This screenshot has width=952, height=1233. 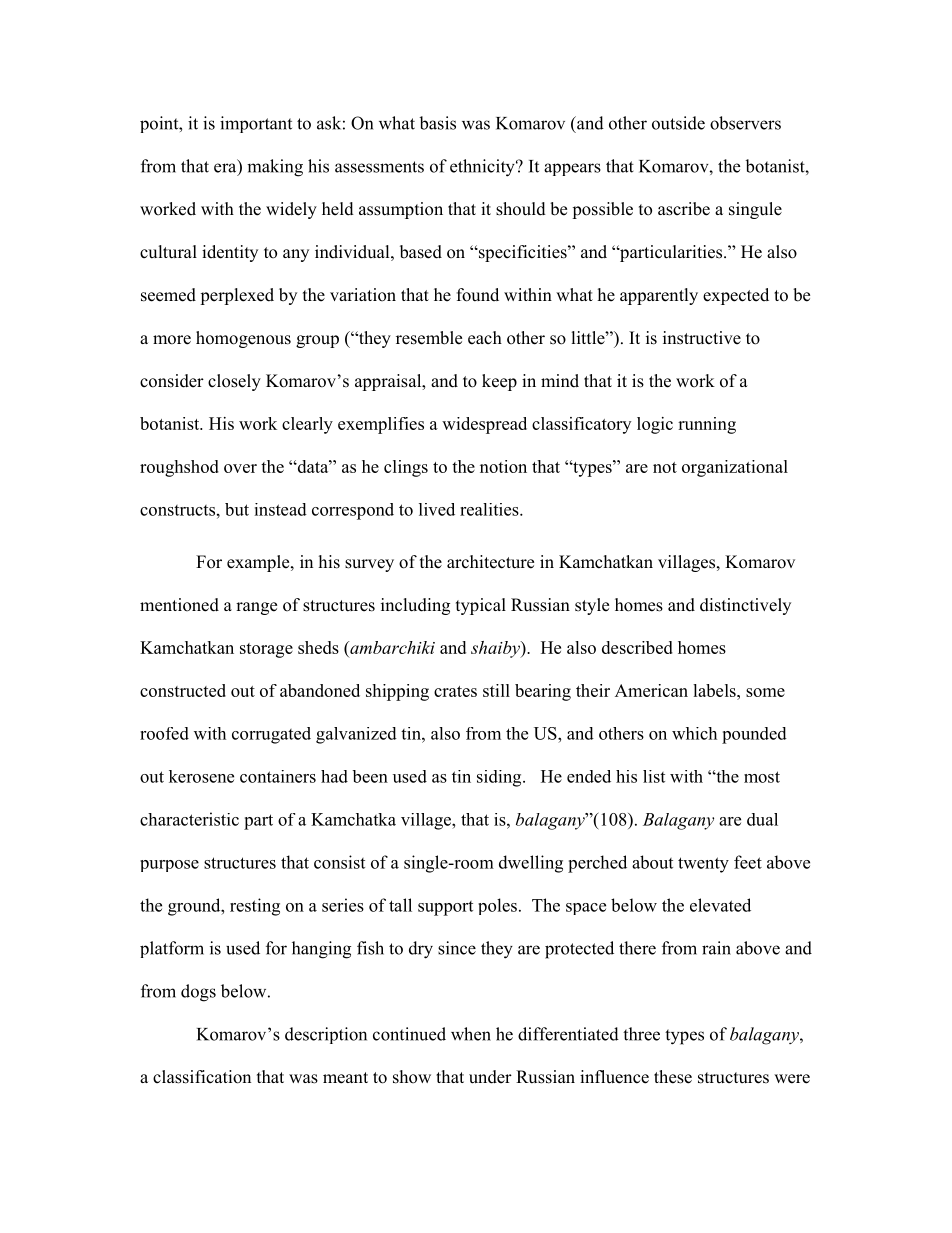 I want to click on siding, so click(x=500, y=778).
